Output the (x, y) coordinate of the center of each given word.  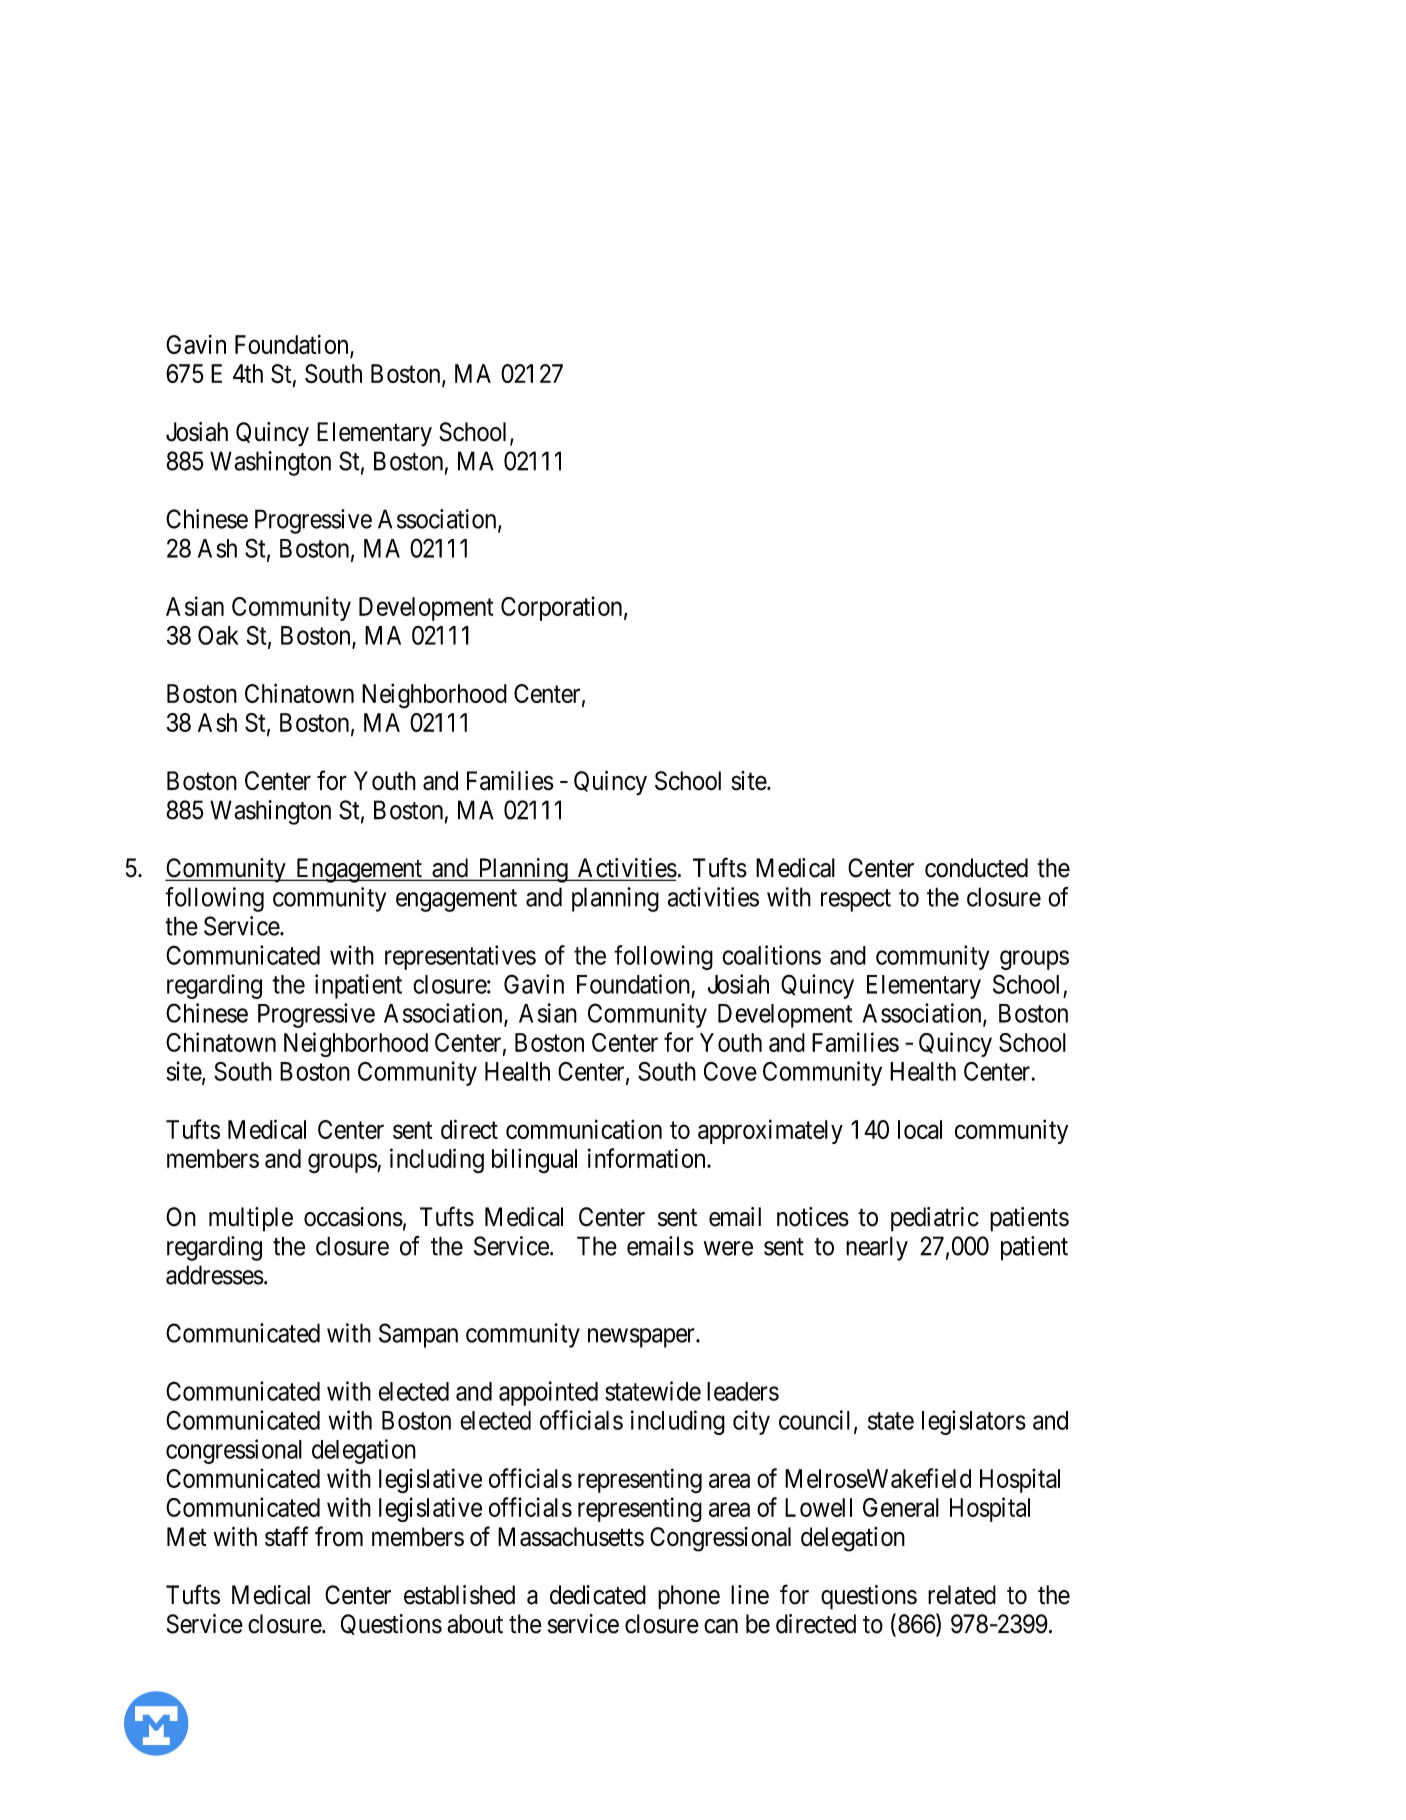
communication (584, 1129)
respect (856, 900)
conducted (976, 868)
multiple (251, 1219)
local (920, 1129)
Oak (218, 635)
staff (286, 1536)
